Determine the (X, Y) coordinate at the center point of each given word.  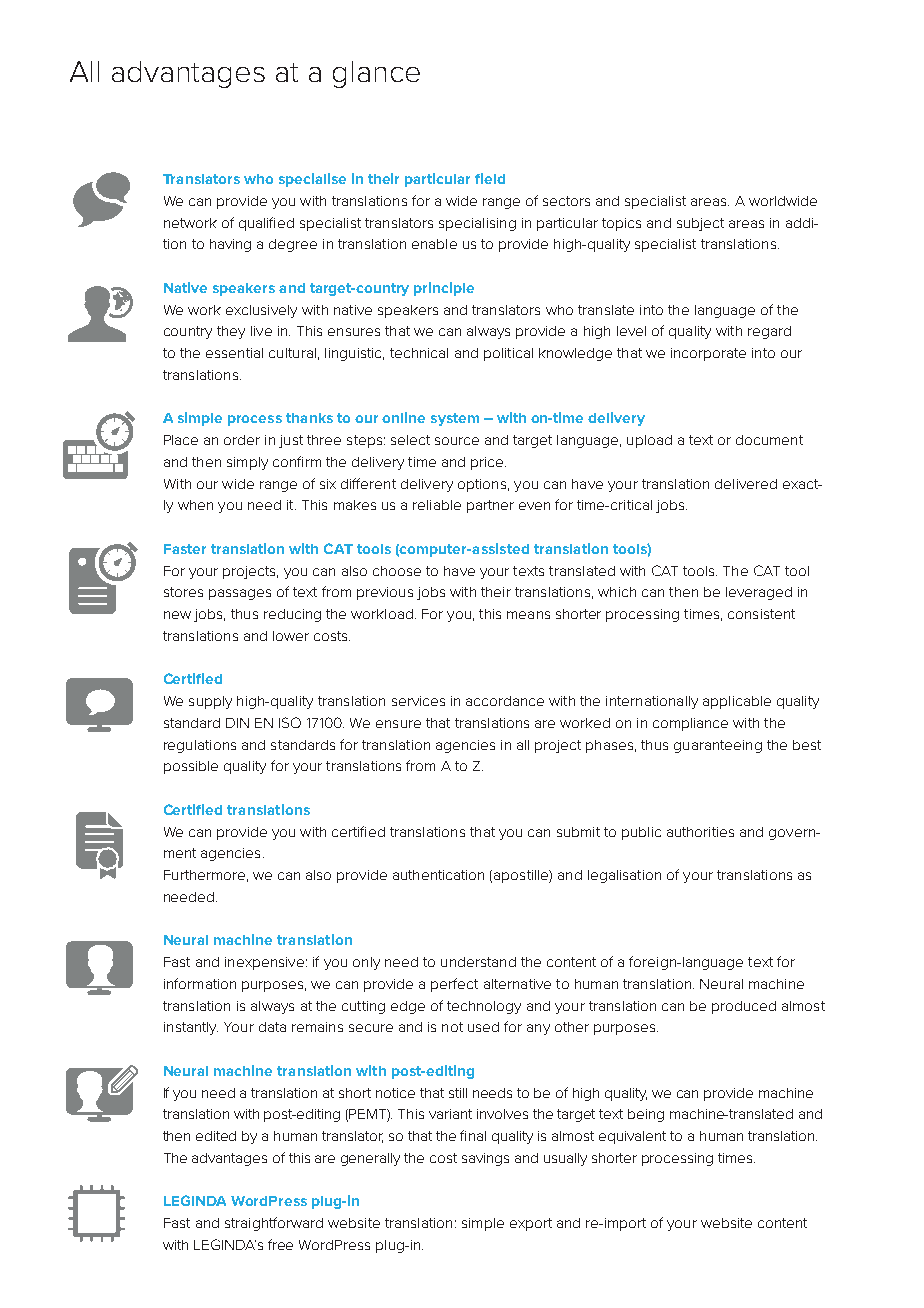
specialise (312, 180)
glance (376, 74)
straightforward (274, 1224)
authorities (700, 832)
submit (578, 832)
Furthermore (204, 875)
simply (247, 463)
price (488, 463)
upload (649, 441)
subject (700, 224)
